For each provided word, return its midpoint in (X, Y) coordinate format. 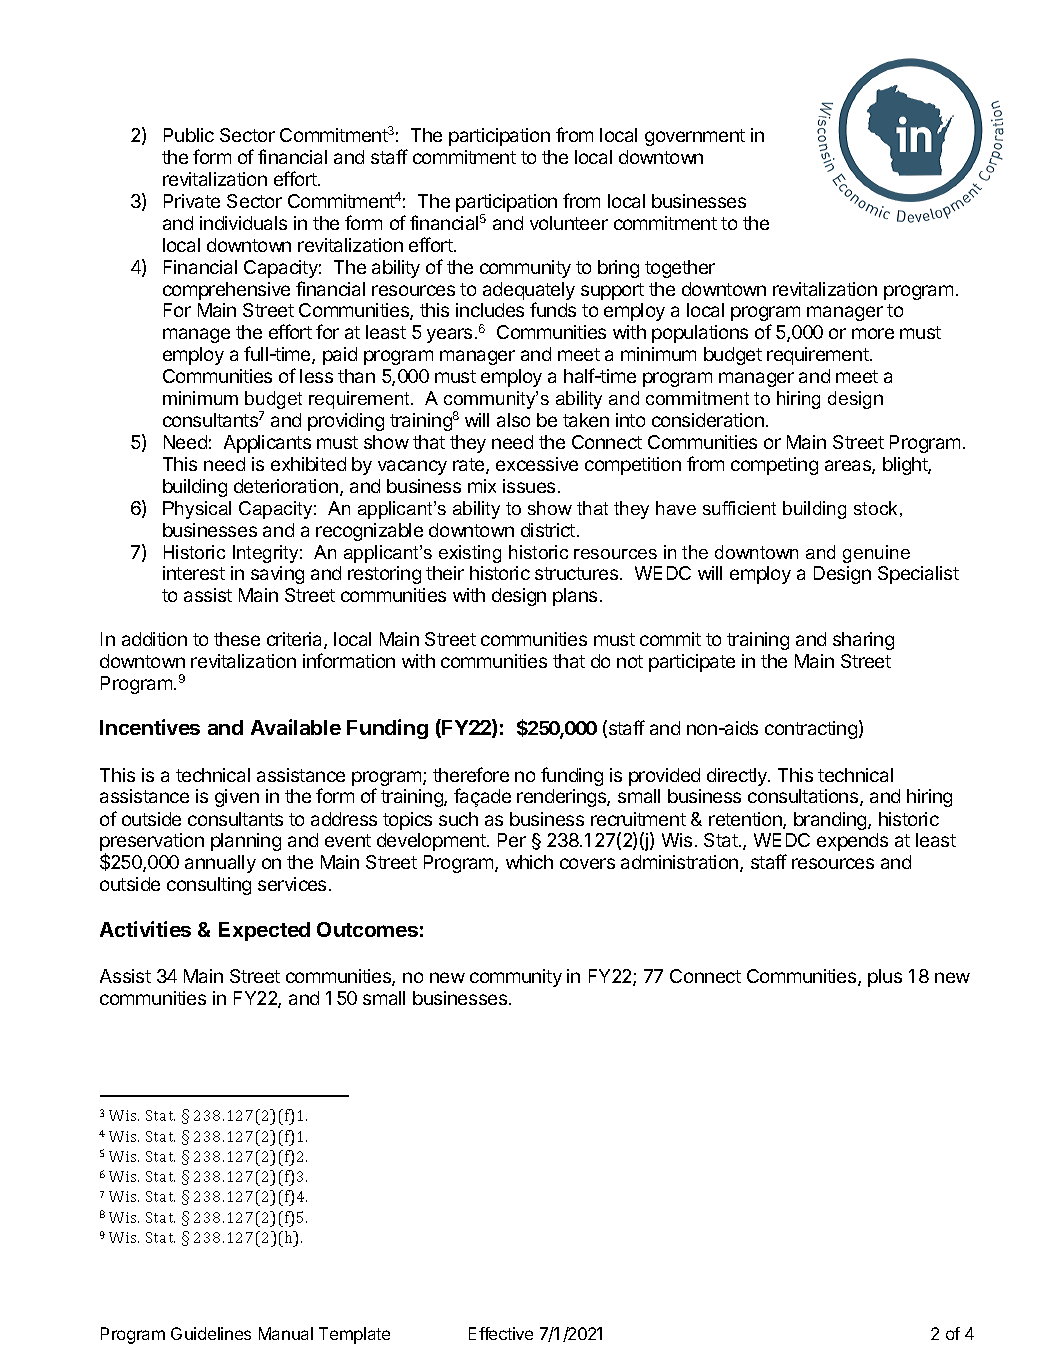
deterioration (286, 486)
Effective (501, 1333)
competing (774, 466)
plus (885, 978)
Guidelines (211, 1333)
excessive (537, 464)
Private (192, 201)
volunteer (569, 223)
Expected (264, 931)
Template (354, 1335)
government (695, 137)
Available (296, 727)
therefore (471, 774)
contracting (811, 730)
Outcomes (367, 929)
